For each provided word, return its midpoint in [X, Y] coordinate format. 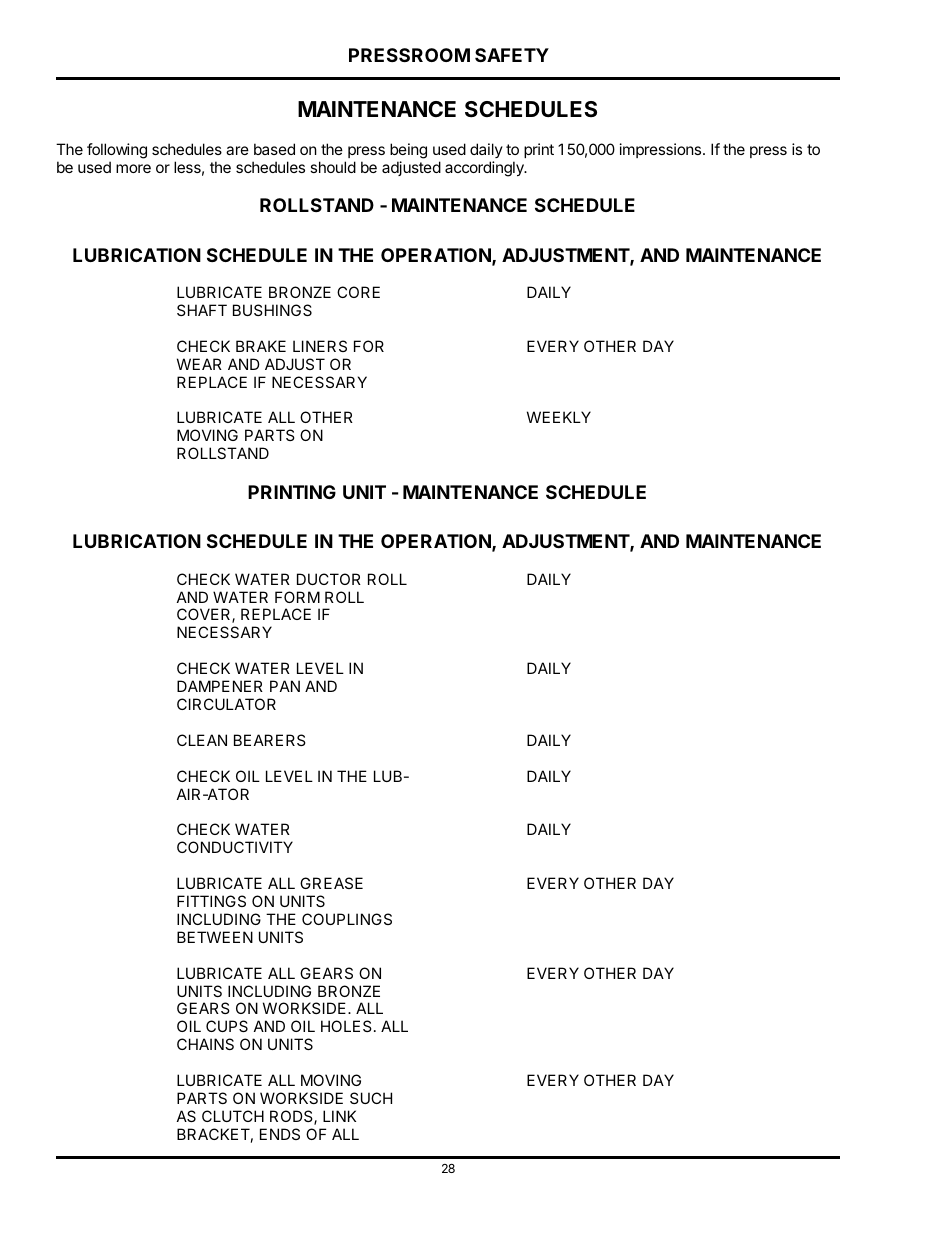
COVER [205, 615]
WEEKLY [559, 417]
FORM [297, 597]
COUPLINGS [347, 919]
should [333, 167]
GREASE [331, 883]
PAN [285, 686]
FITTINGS [211, 901]
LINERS [320, 346]
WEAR [199, 364]
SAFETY [512, 55]
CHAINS [205, 1044]
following [117, 151]
